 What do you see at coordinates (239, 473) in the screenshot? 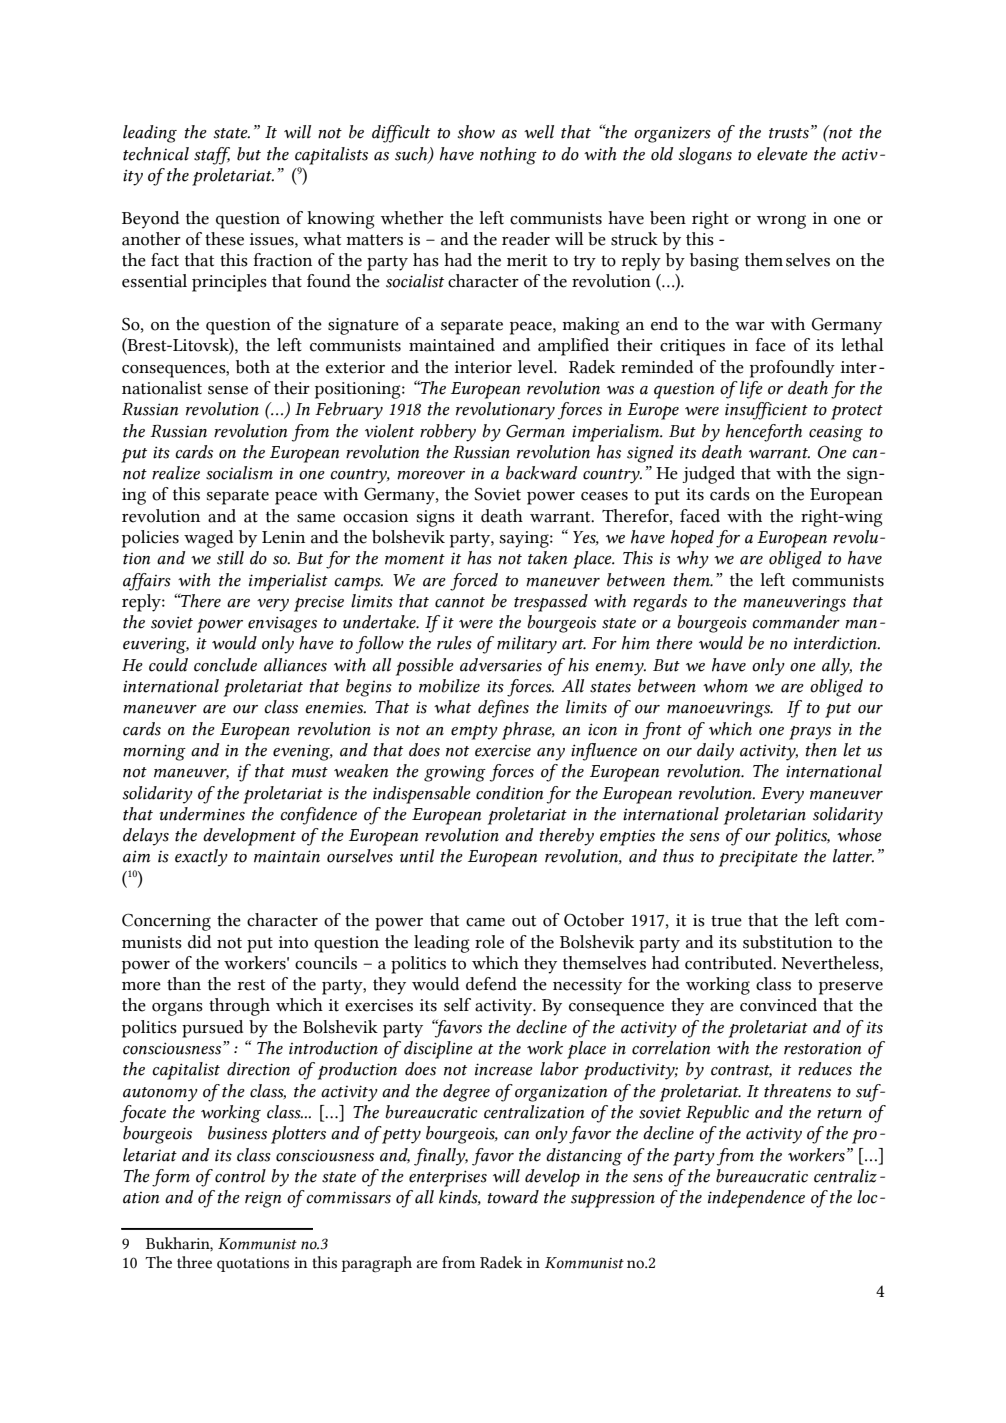
I see `socialism` at bounding box center [239, 473].
